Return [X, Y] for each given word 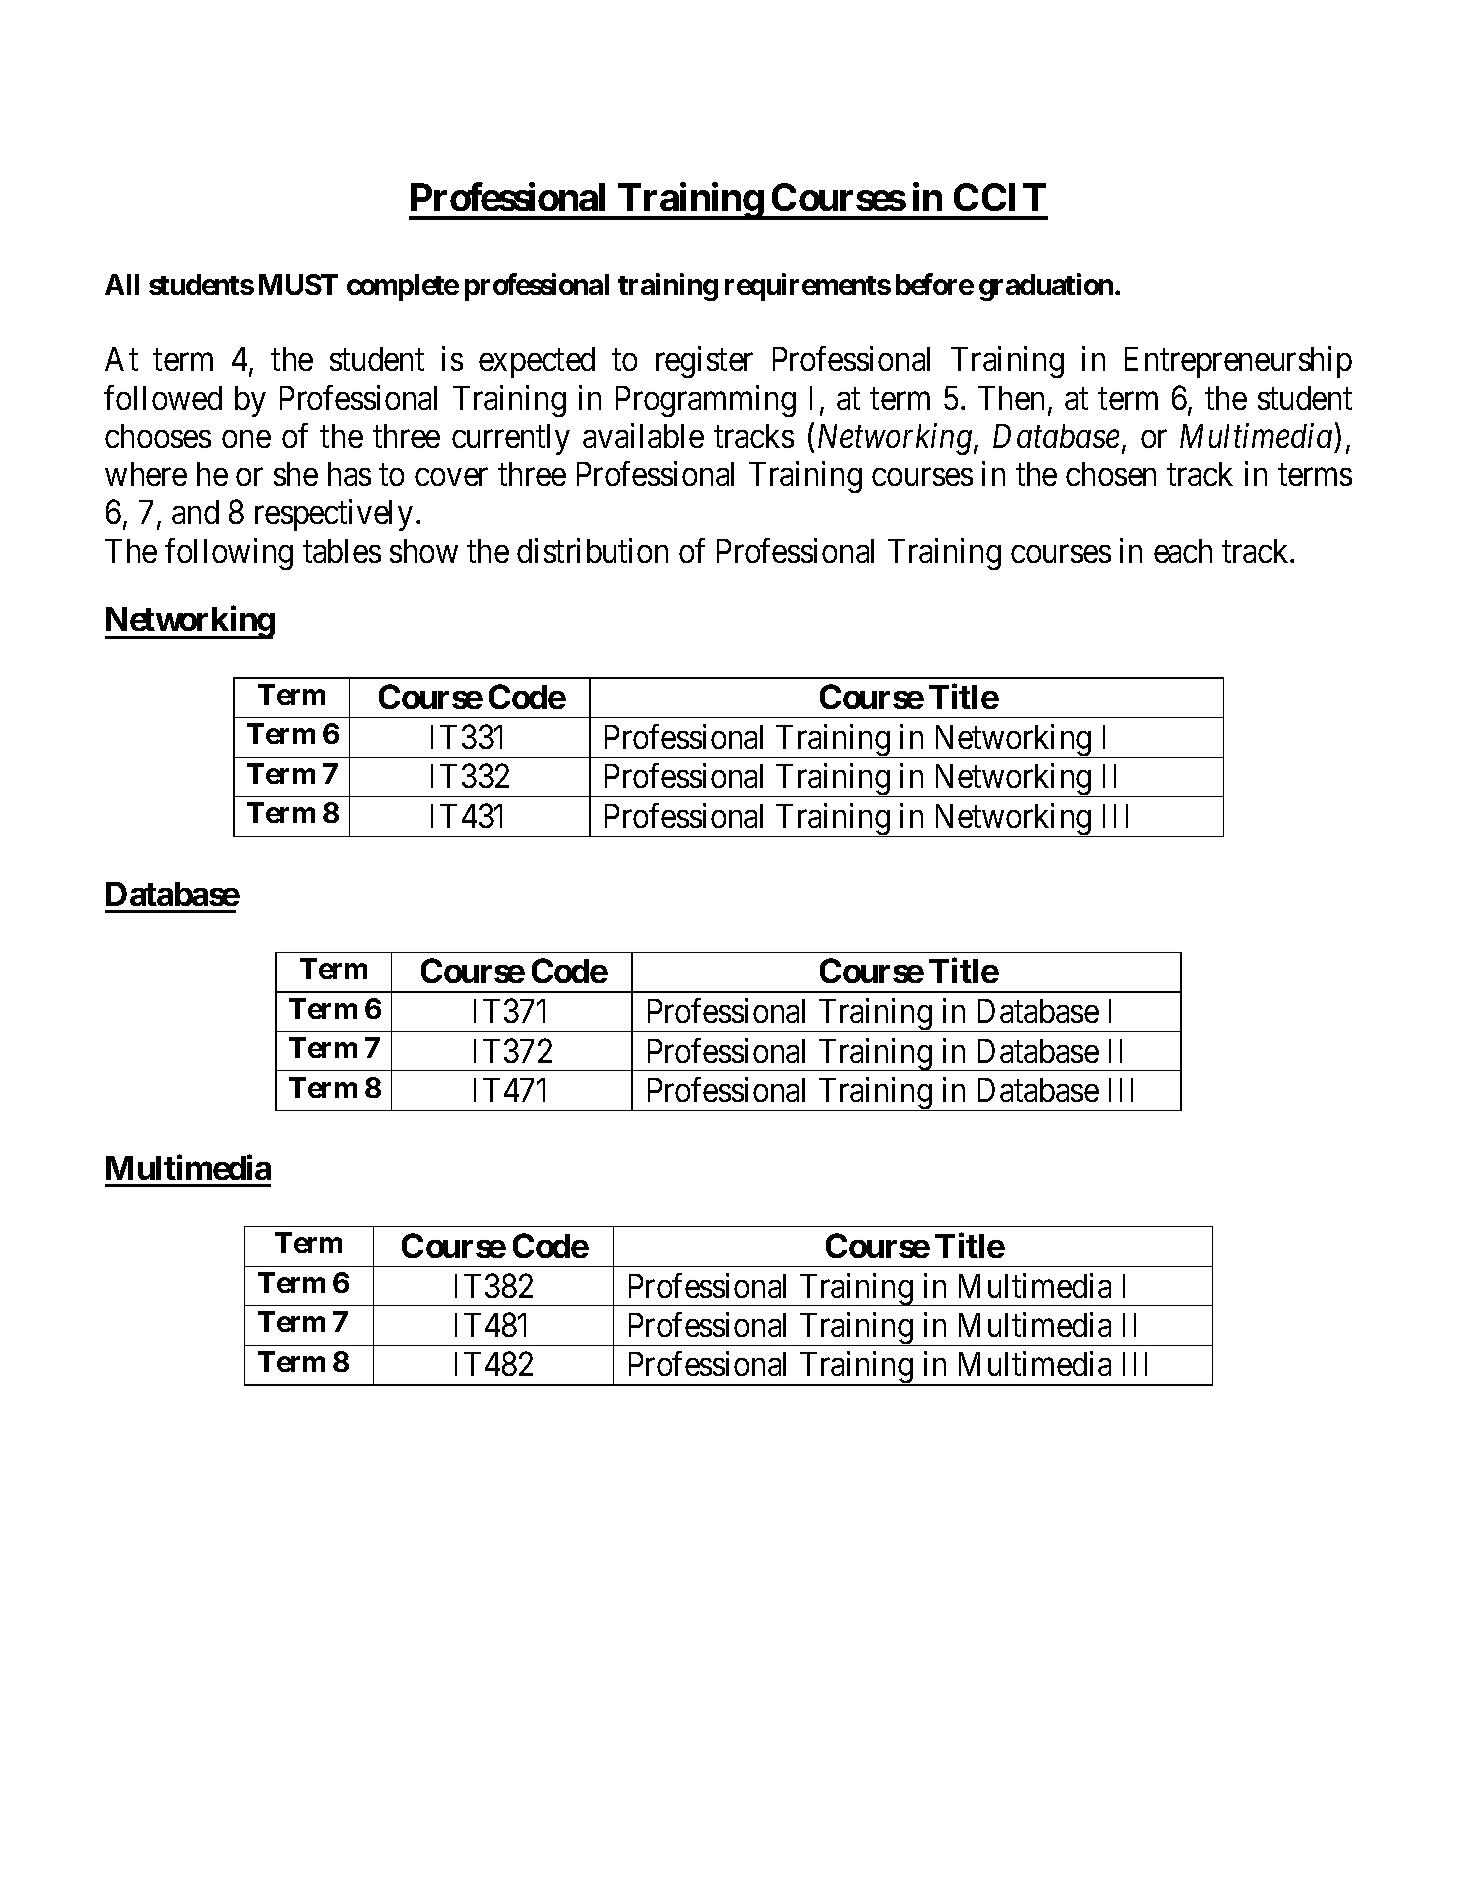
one [246, 439]
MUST [298, 284]
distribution [592, 550]
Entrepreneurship [1238, 362]
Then [1011, 398]
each [1183, 551]
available [643, 435]
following [229, 554]
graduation [1047, 287]
